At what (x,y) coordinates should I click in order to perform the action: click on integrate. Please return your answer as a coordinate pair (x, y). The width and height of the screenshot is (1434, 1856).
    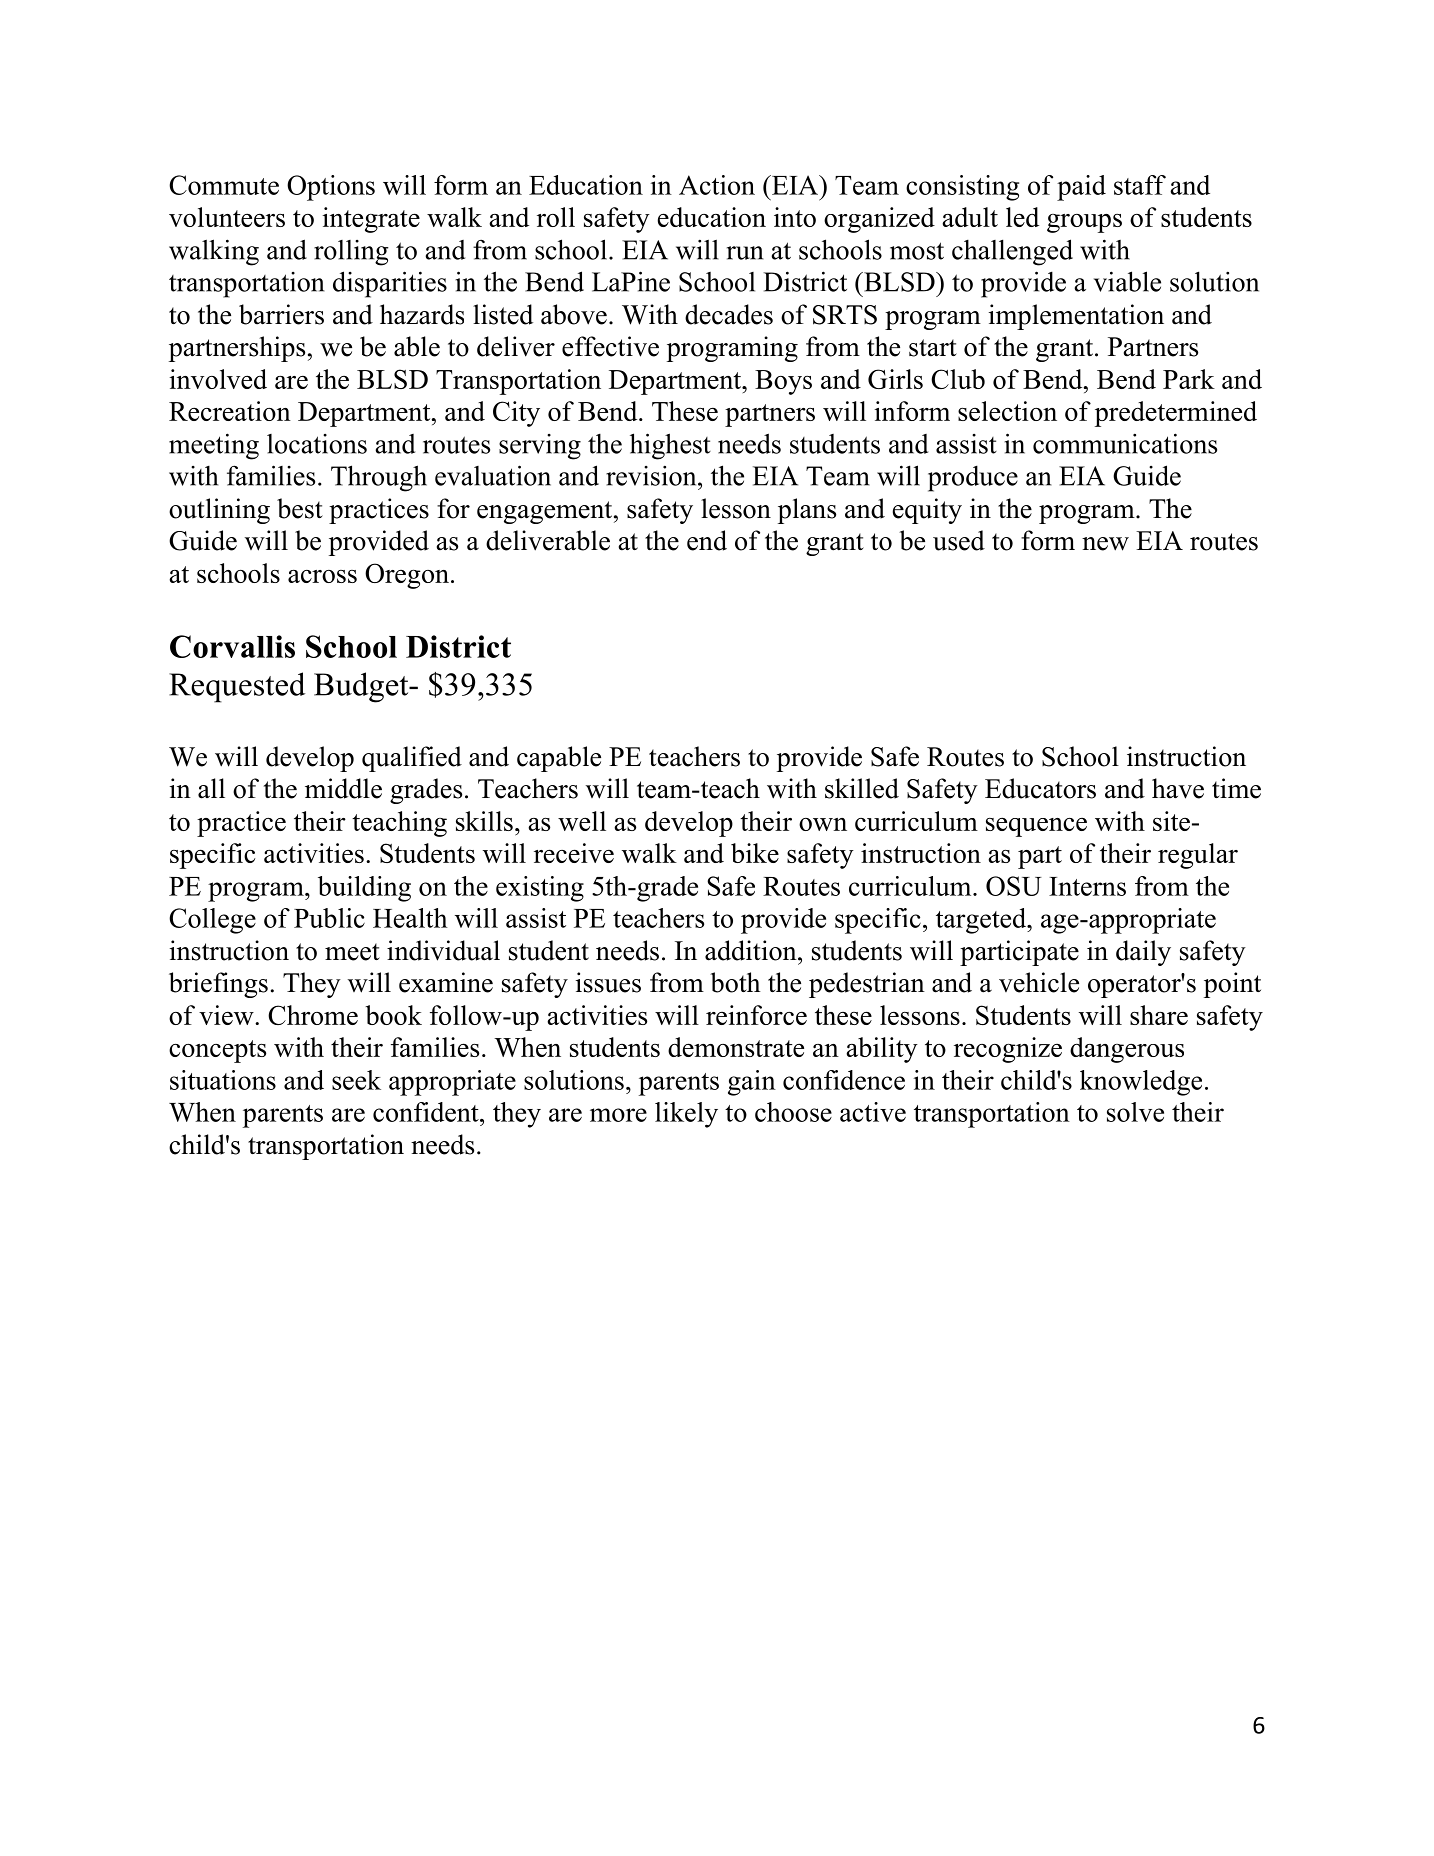
    Looking at the image, I should click on (371, 220).
